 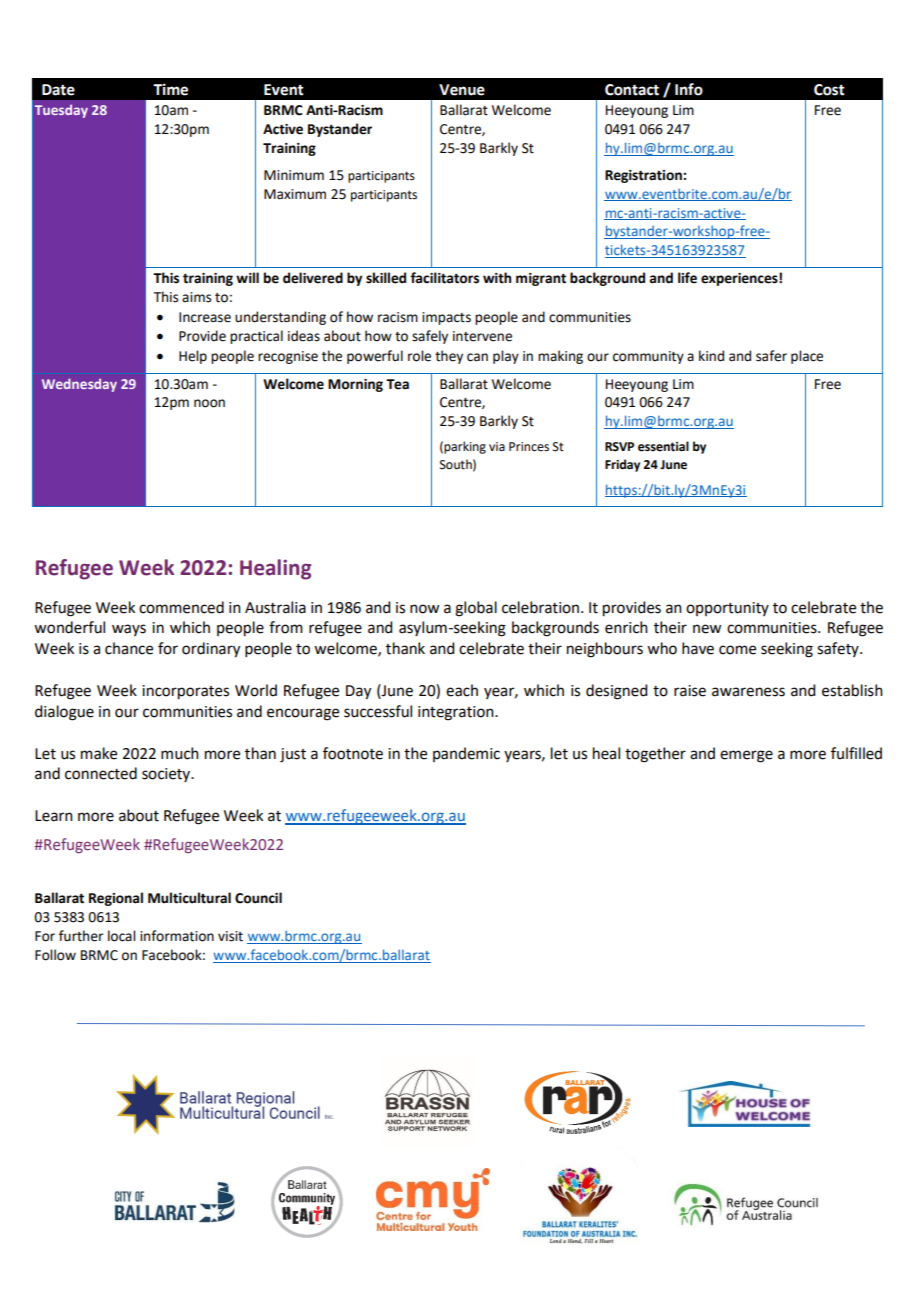 I want to click on awareness, so click(x=748, y=692).
